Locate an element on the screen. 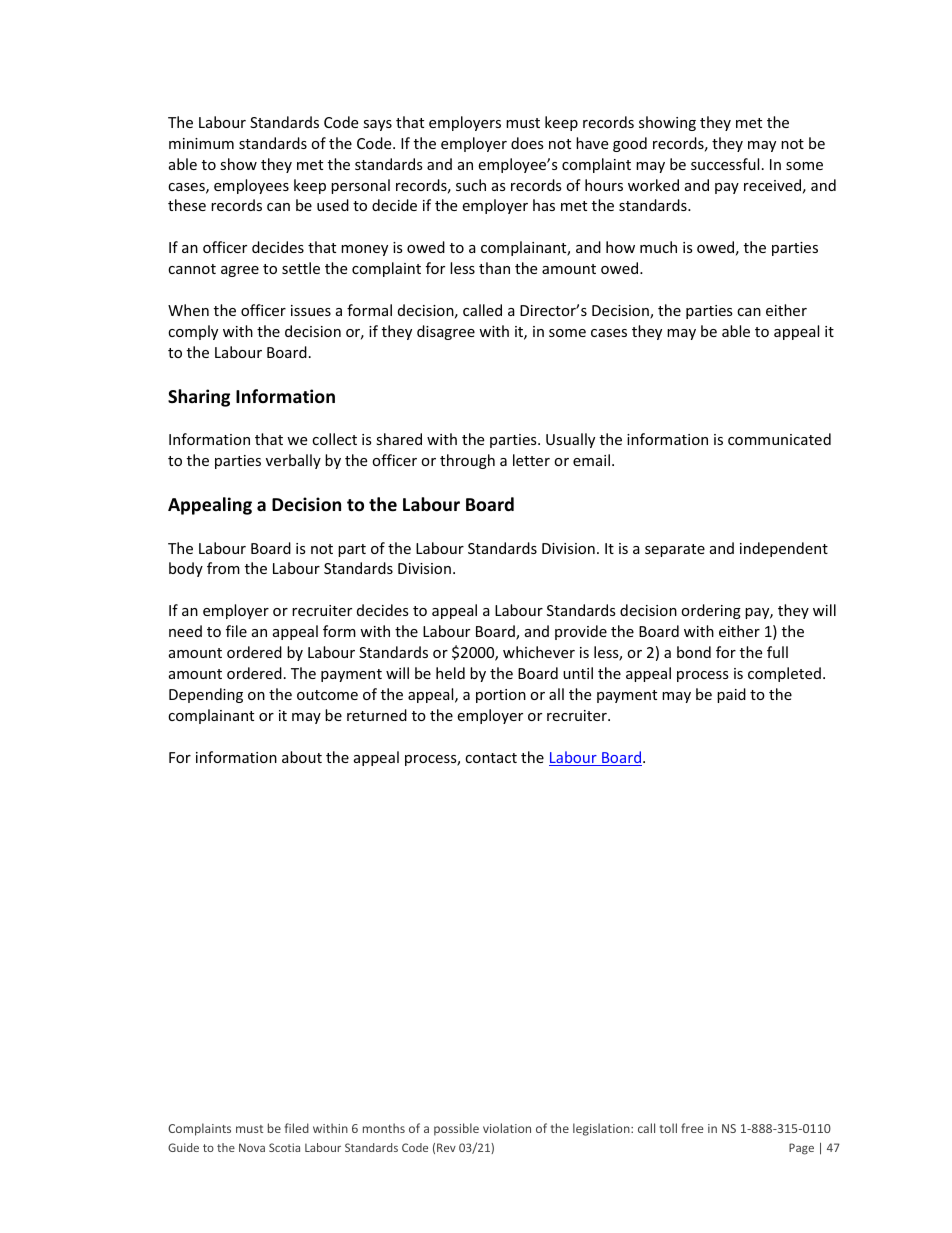 The image size is (952, 1233). ordering is located at coordinates (711, 611).
